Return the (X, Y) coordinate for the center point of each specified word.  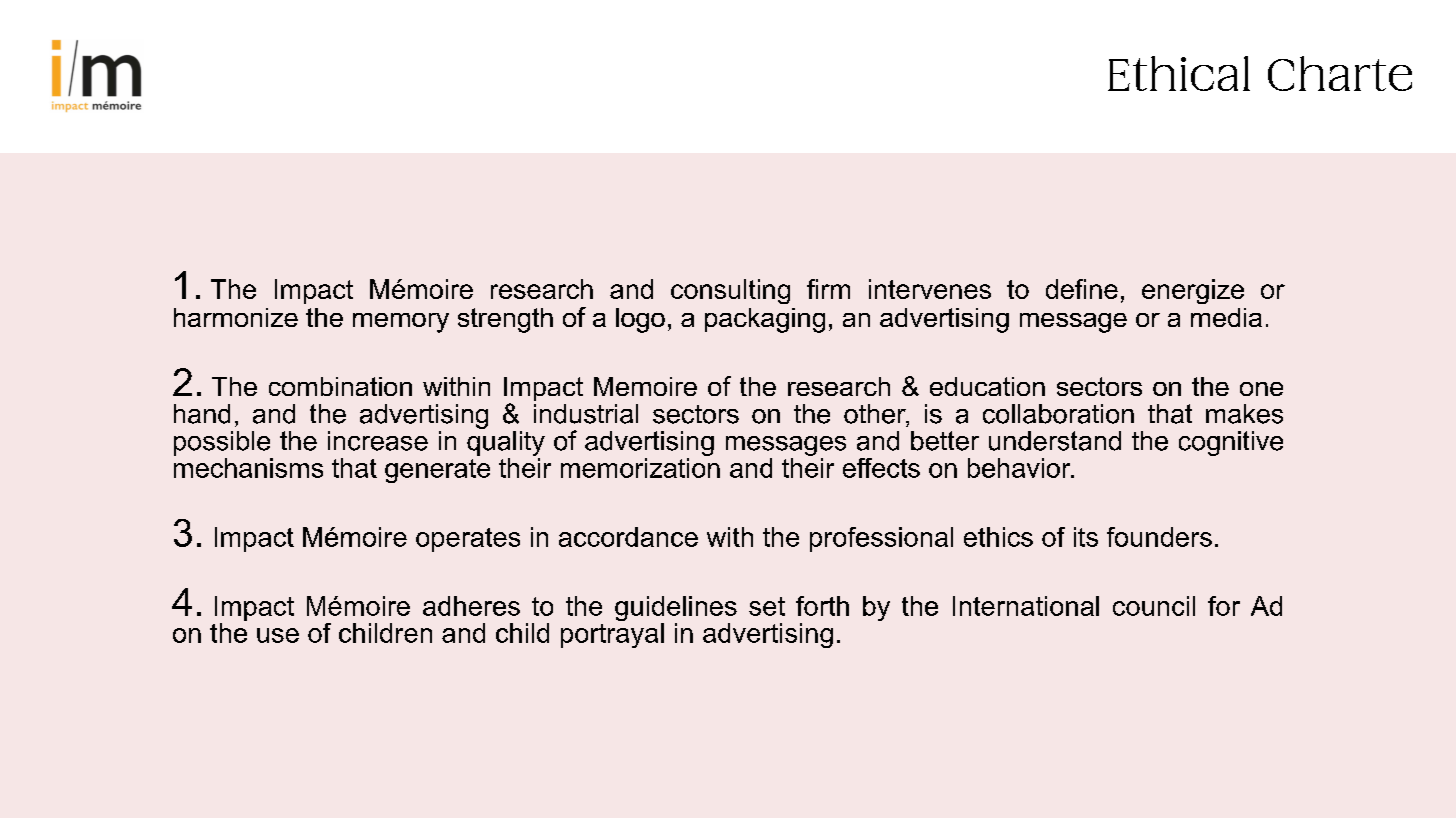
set (767, 606)
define (1082, 289)
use (278, 635)
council (1154, 606)
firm (828, 289)
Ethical (1179, 73)
